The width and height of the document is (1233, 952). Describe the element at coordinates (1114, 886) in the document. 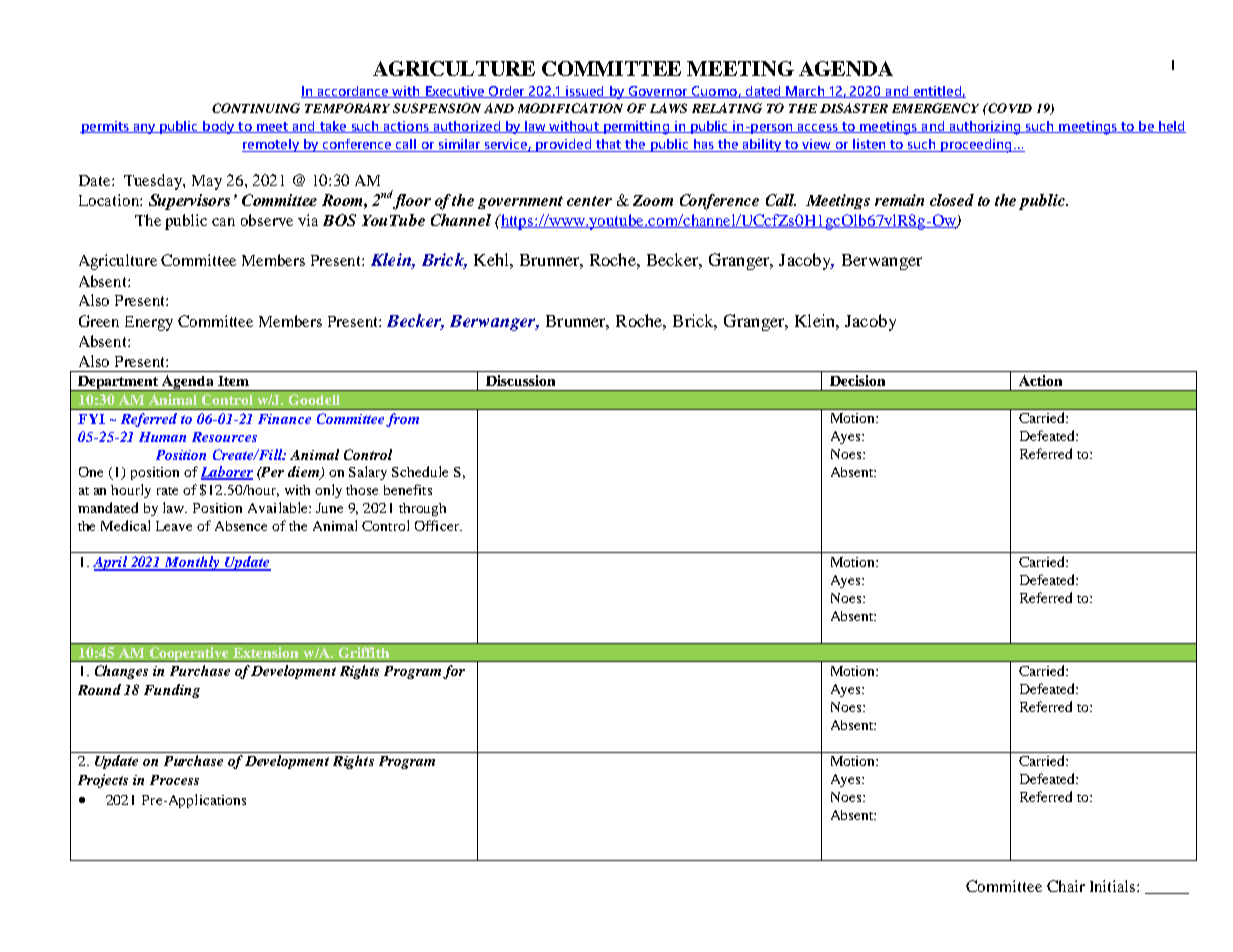

I see `Initials` at that location.
